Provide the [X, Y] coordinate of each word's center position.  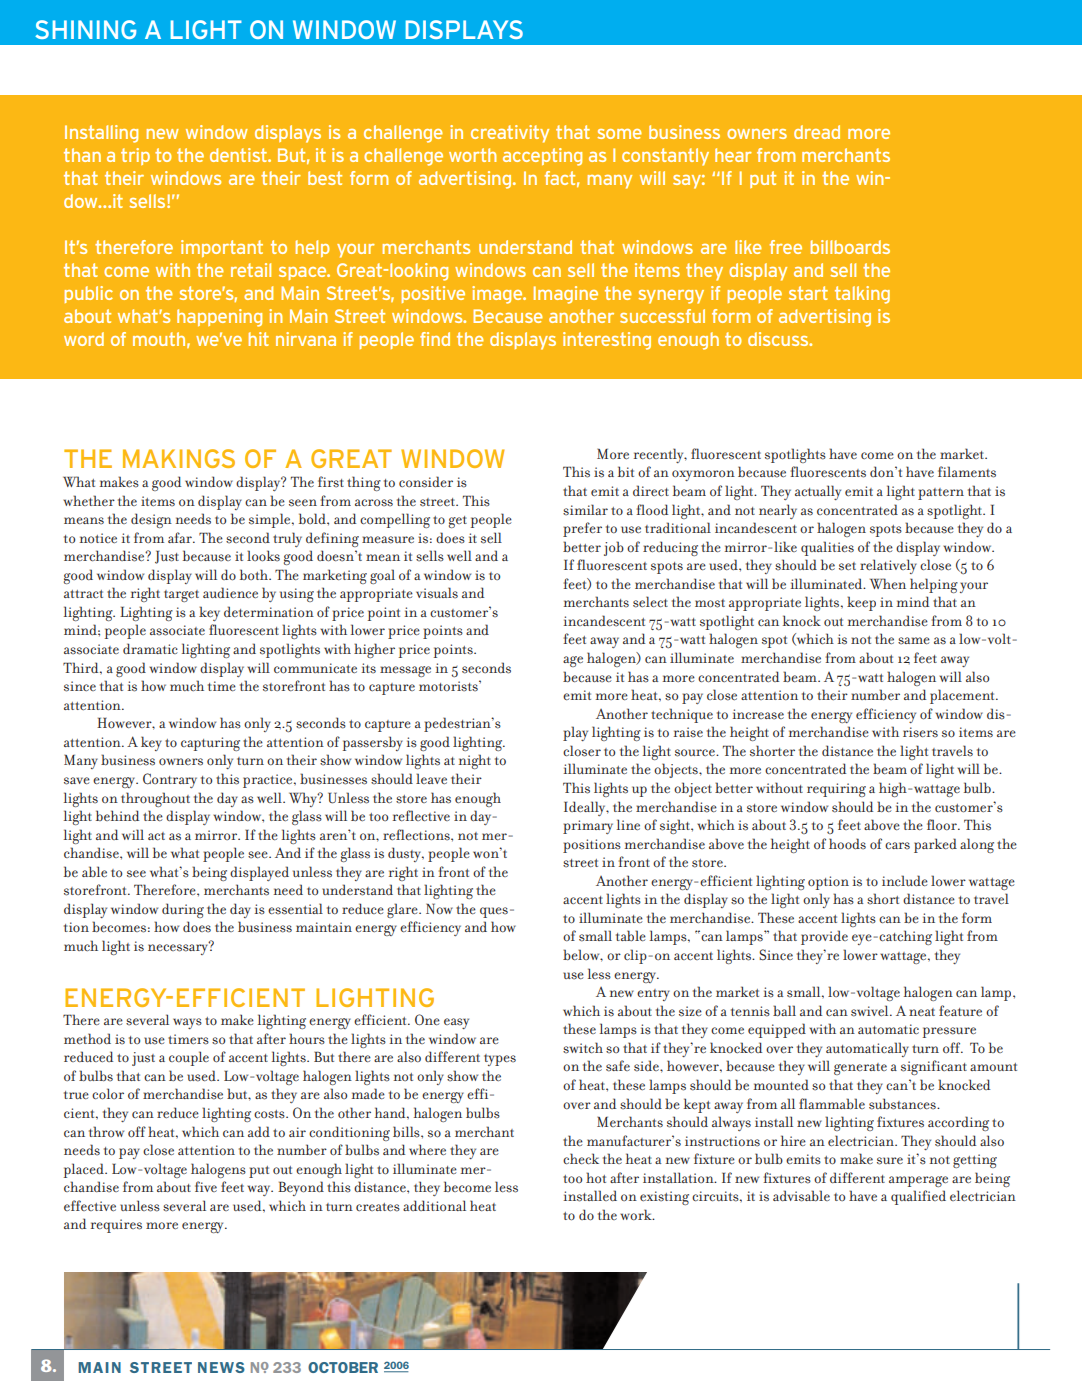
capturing [210, 744]
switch [583, 1048]
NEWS [221, 1367]
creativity [510, 134]
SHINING [85, 29]
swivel [871, 1011]
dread [817, 132]
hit [259, 339]
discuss [779, 339]
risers [920, 732]
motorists [449, 686]
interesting [607, 341]
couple [189, 1058]
